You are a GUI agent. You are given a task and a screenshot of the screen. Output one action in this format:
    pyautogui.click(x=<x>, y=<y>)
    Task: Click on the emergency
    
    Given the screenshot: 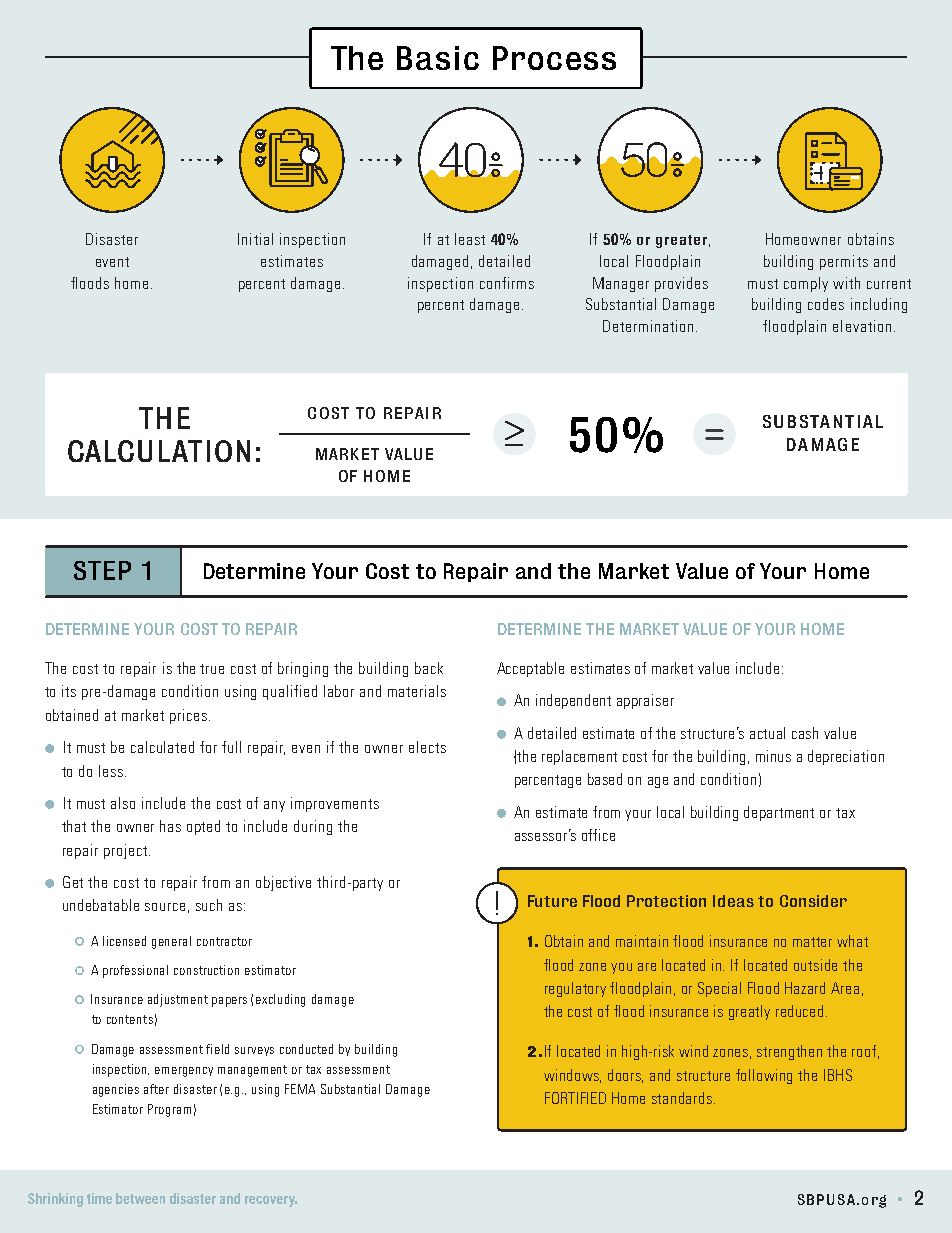 What is the action you would take?
    pyautogui.click(x=184, y=1072)
